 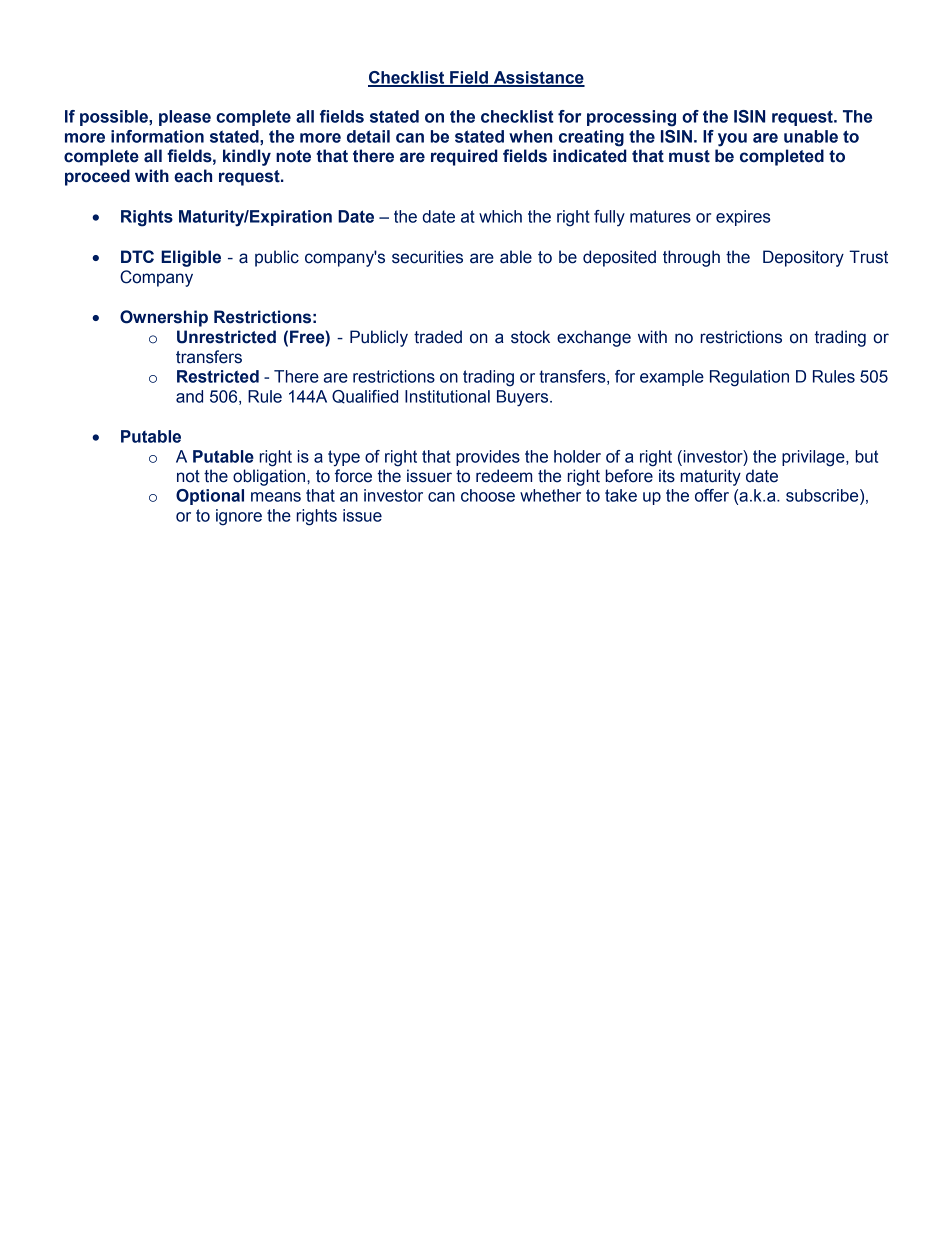 What do you see at coordinates (749, 378) in the screenshot?
I see `Regulation` at bounding box center [749, 378].
